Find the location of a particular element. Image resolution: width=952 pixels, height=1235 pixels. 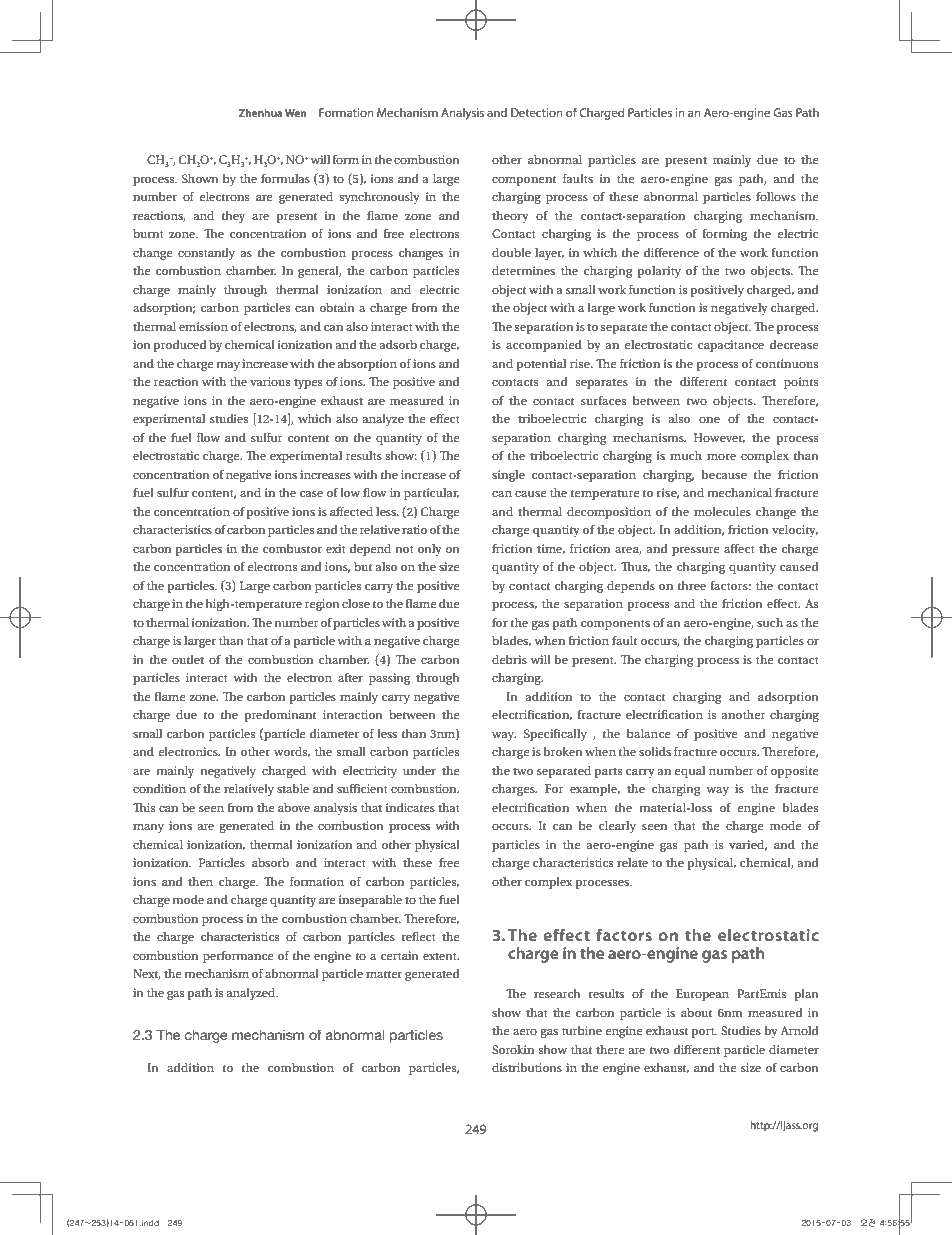

region is located at coordinates (322, 605).
